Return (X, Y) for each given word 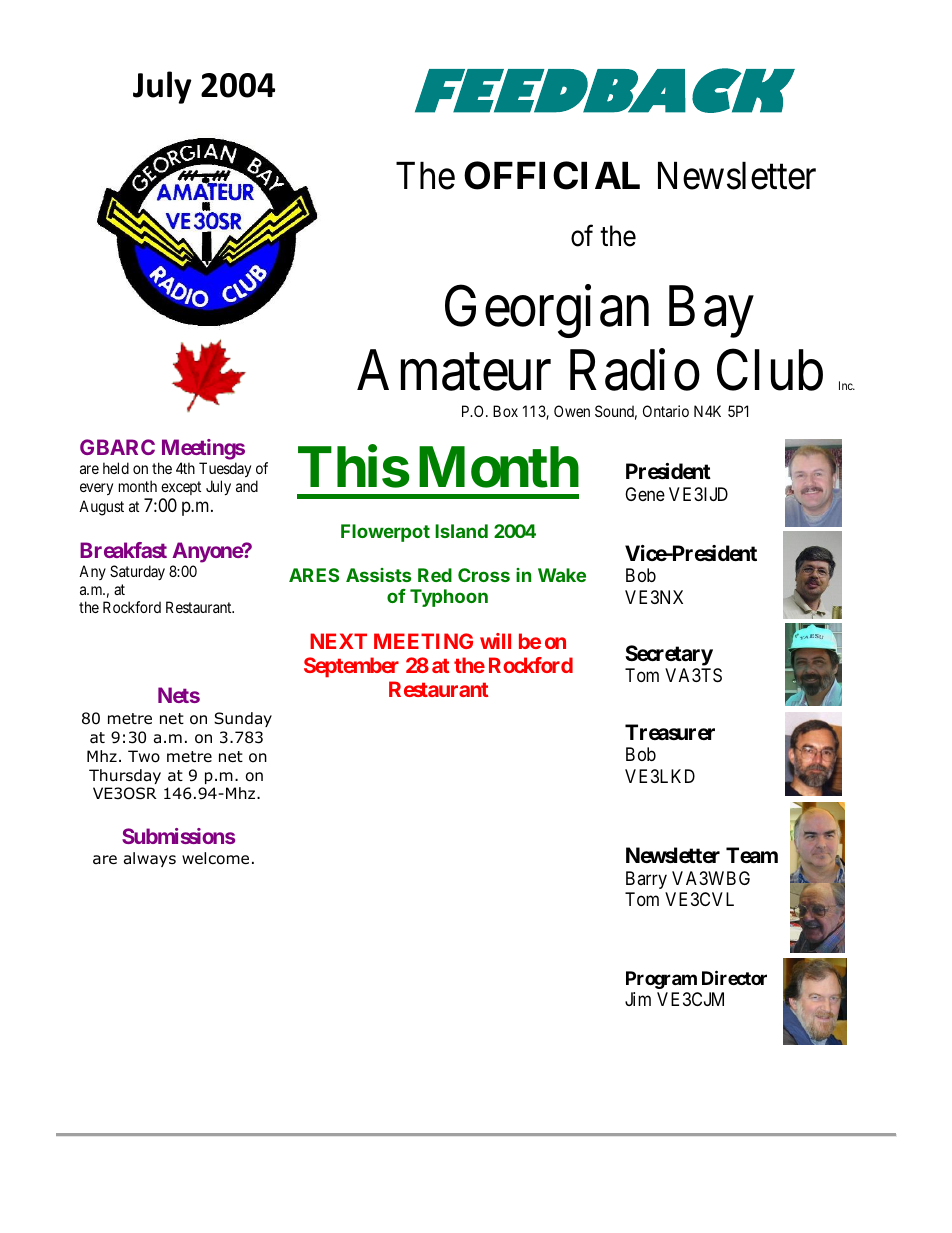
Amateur (454, 371)
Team (752, 855)
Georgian (547, 312)
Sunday (243, 719)
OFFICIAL (552, 175)
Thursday (125, 776)
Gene (645, 494)
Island (461, 531)
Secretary (669, 655)
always (150, 859)
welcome (215, 858)
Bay (711, 312)
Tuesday (225, 469)
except (181, 488)
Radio (635, 370)
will (495, 641)
